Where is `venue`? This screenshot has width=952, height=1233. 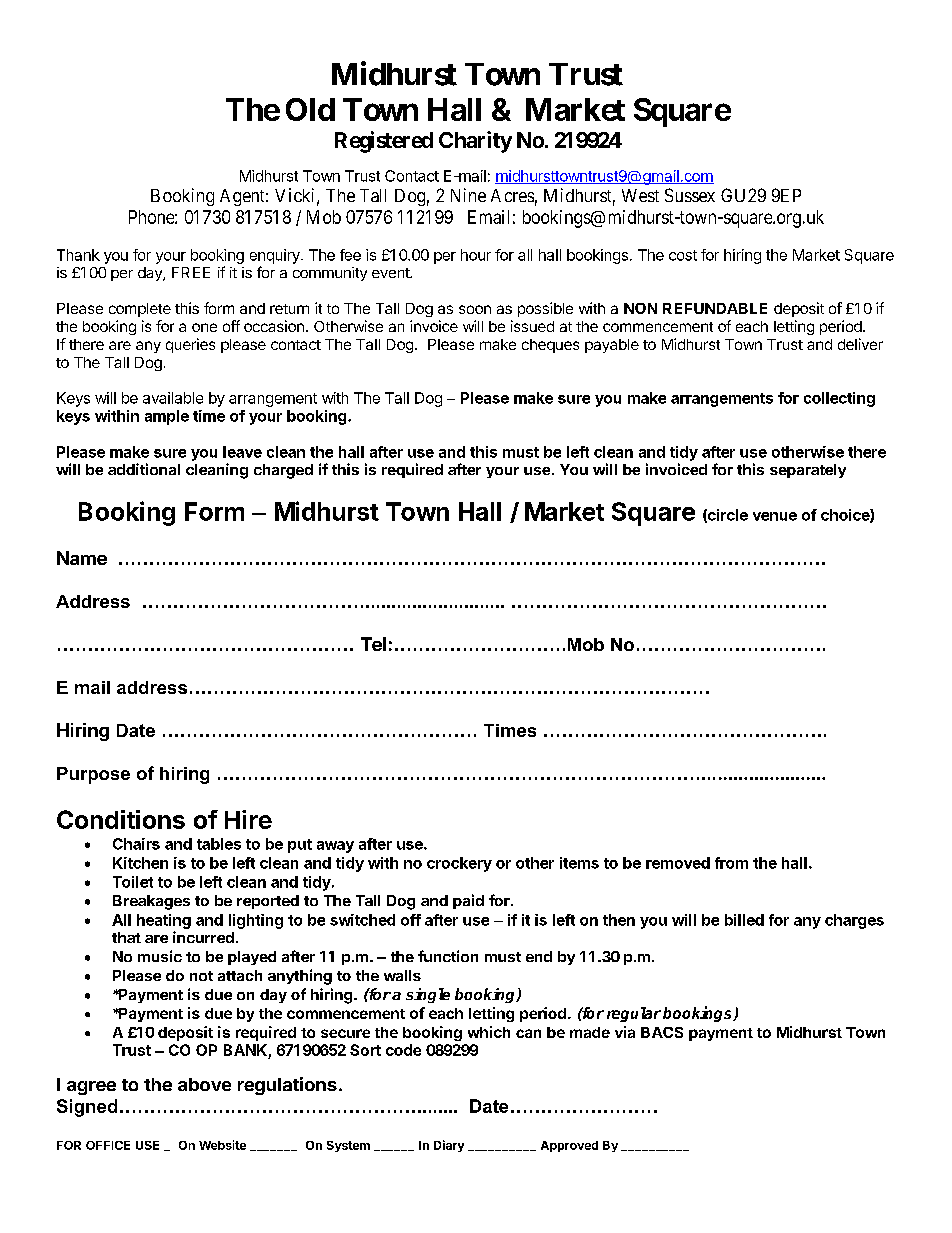 venue is located at coordinates (775, 516).
